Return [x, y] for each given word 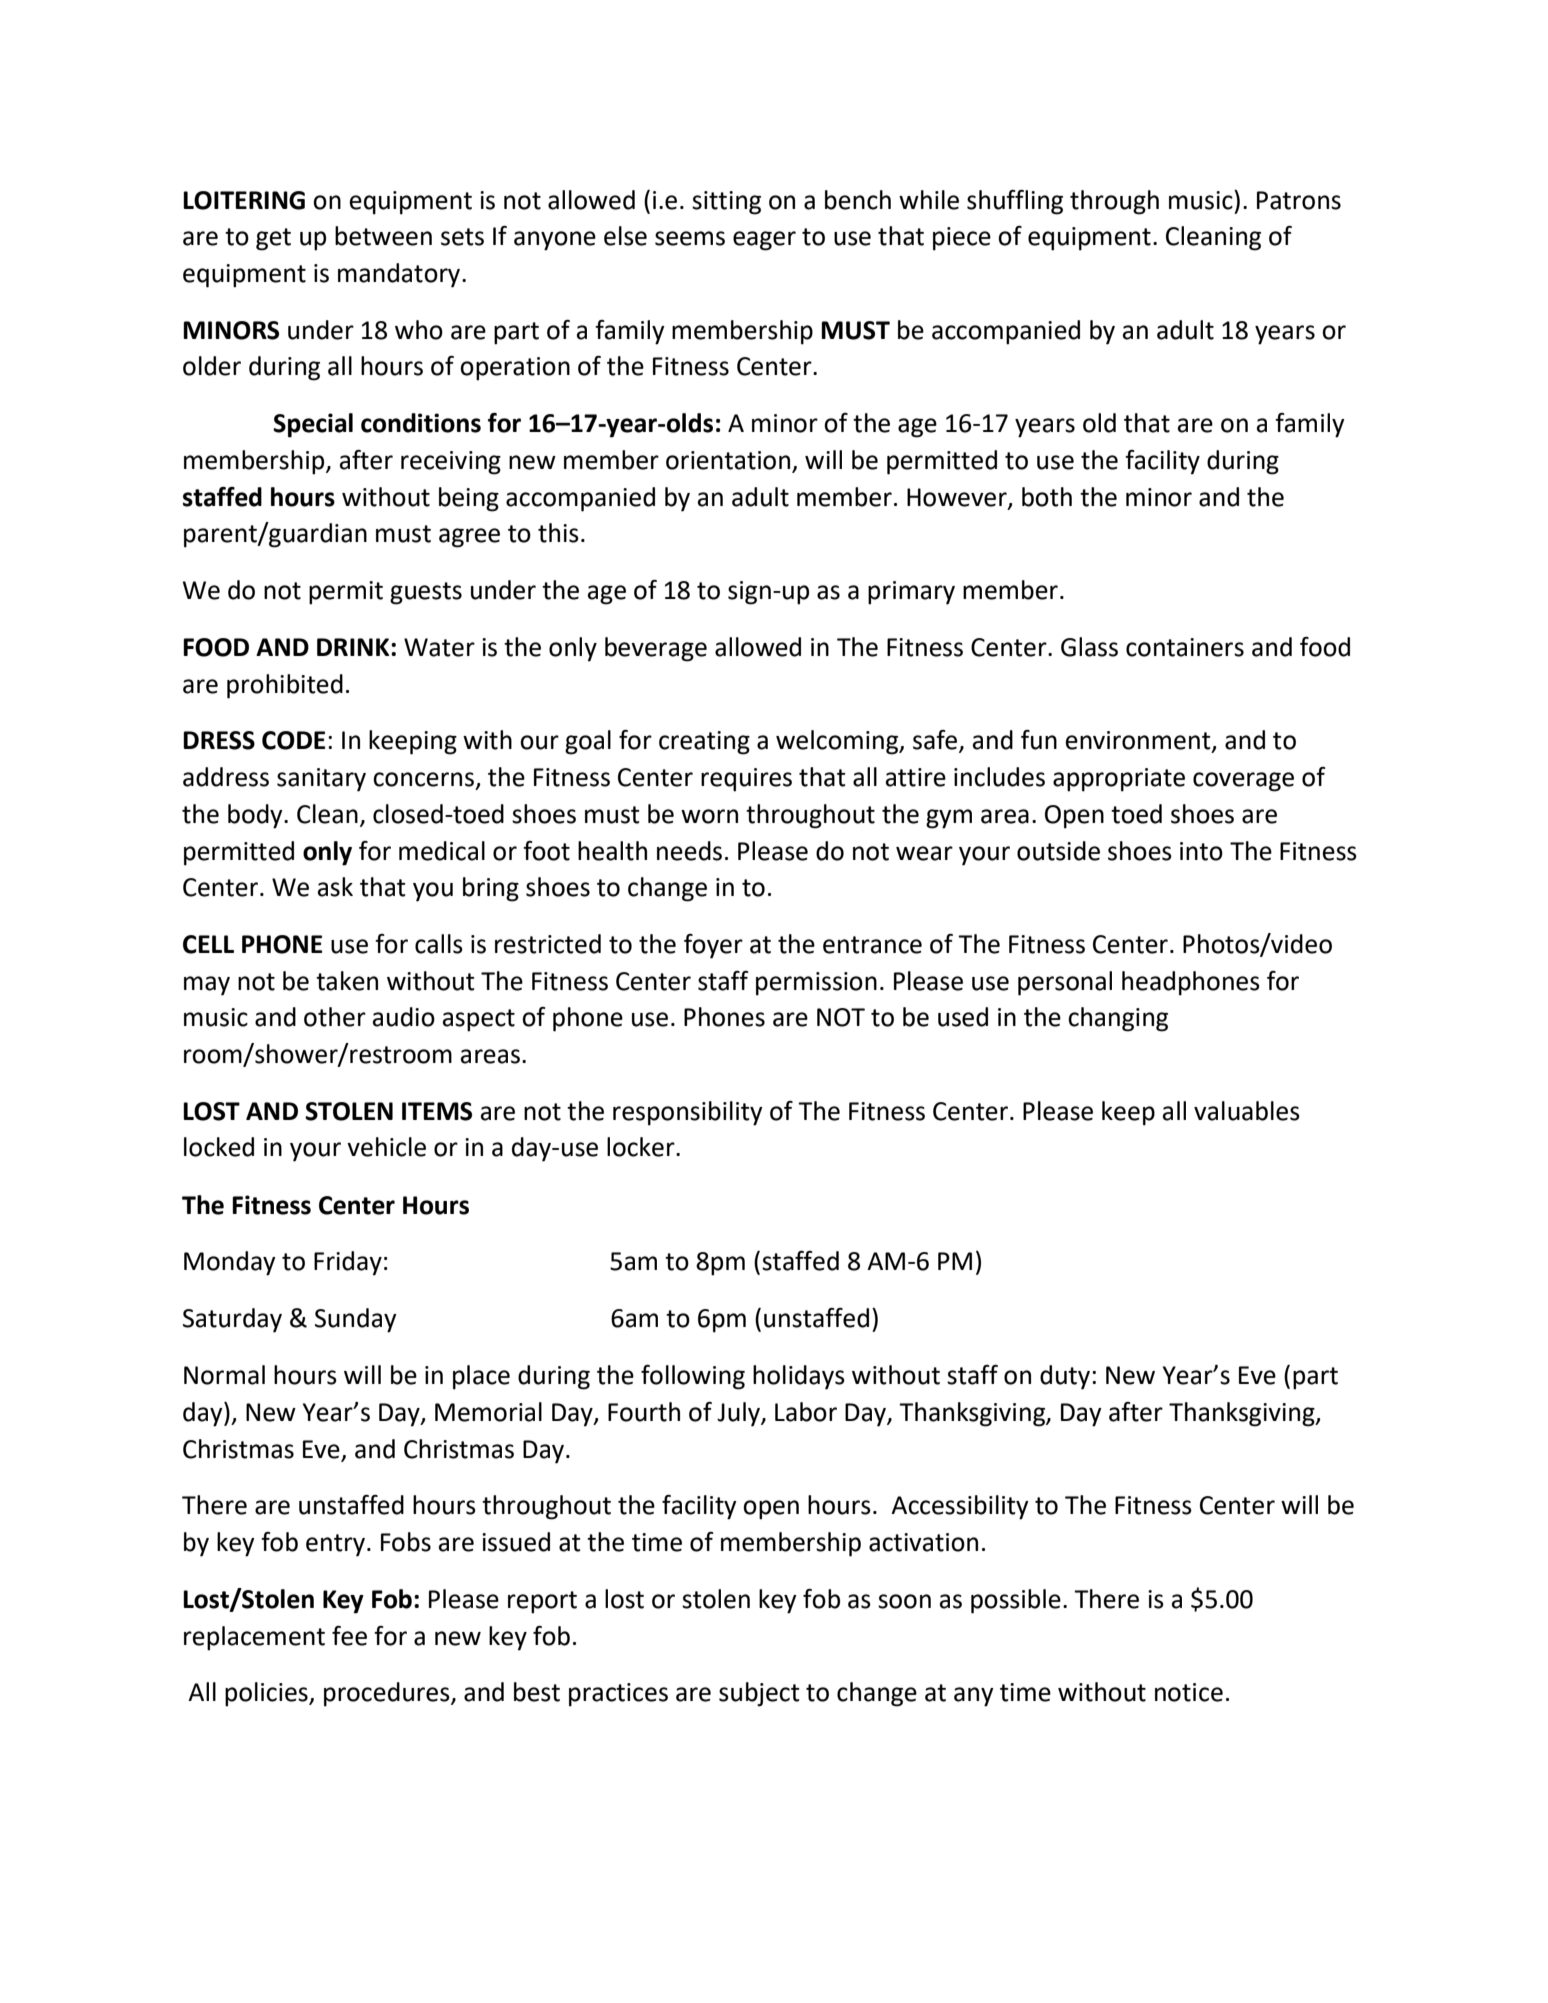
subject [759, 1694]
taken [347, 981]
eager [764, 241]
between [383, 236]
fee [349, 1636]
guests [426, 593]
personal [1065, 983]
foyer [713, 946]
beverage [656, 649]
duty [1065, 1377]
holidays [799, 1377]
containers [1185, 647]
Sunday [356, 1320]
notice [1189, 1692]
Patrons [1299, 200]
